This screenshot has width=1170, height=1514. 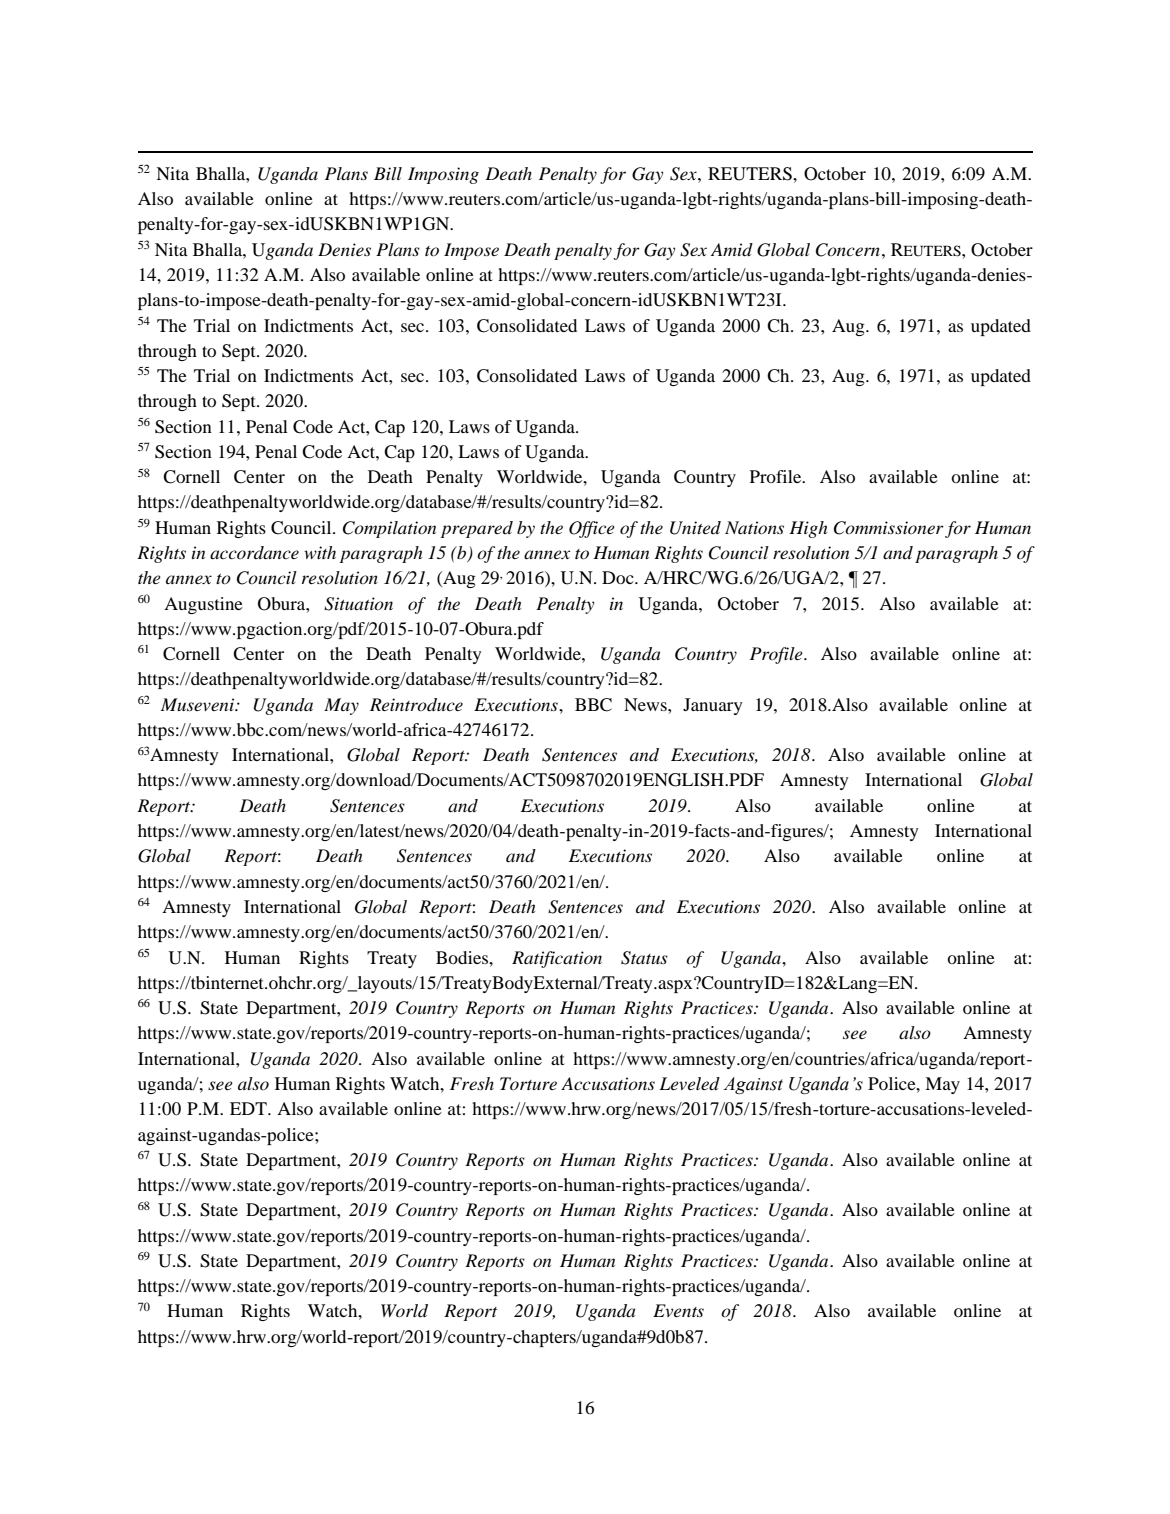 What do you see at coordinates (889, 528) in the screenshot?
I see `Commissioner` at bounding box center [889, 528].
